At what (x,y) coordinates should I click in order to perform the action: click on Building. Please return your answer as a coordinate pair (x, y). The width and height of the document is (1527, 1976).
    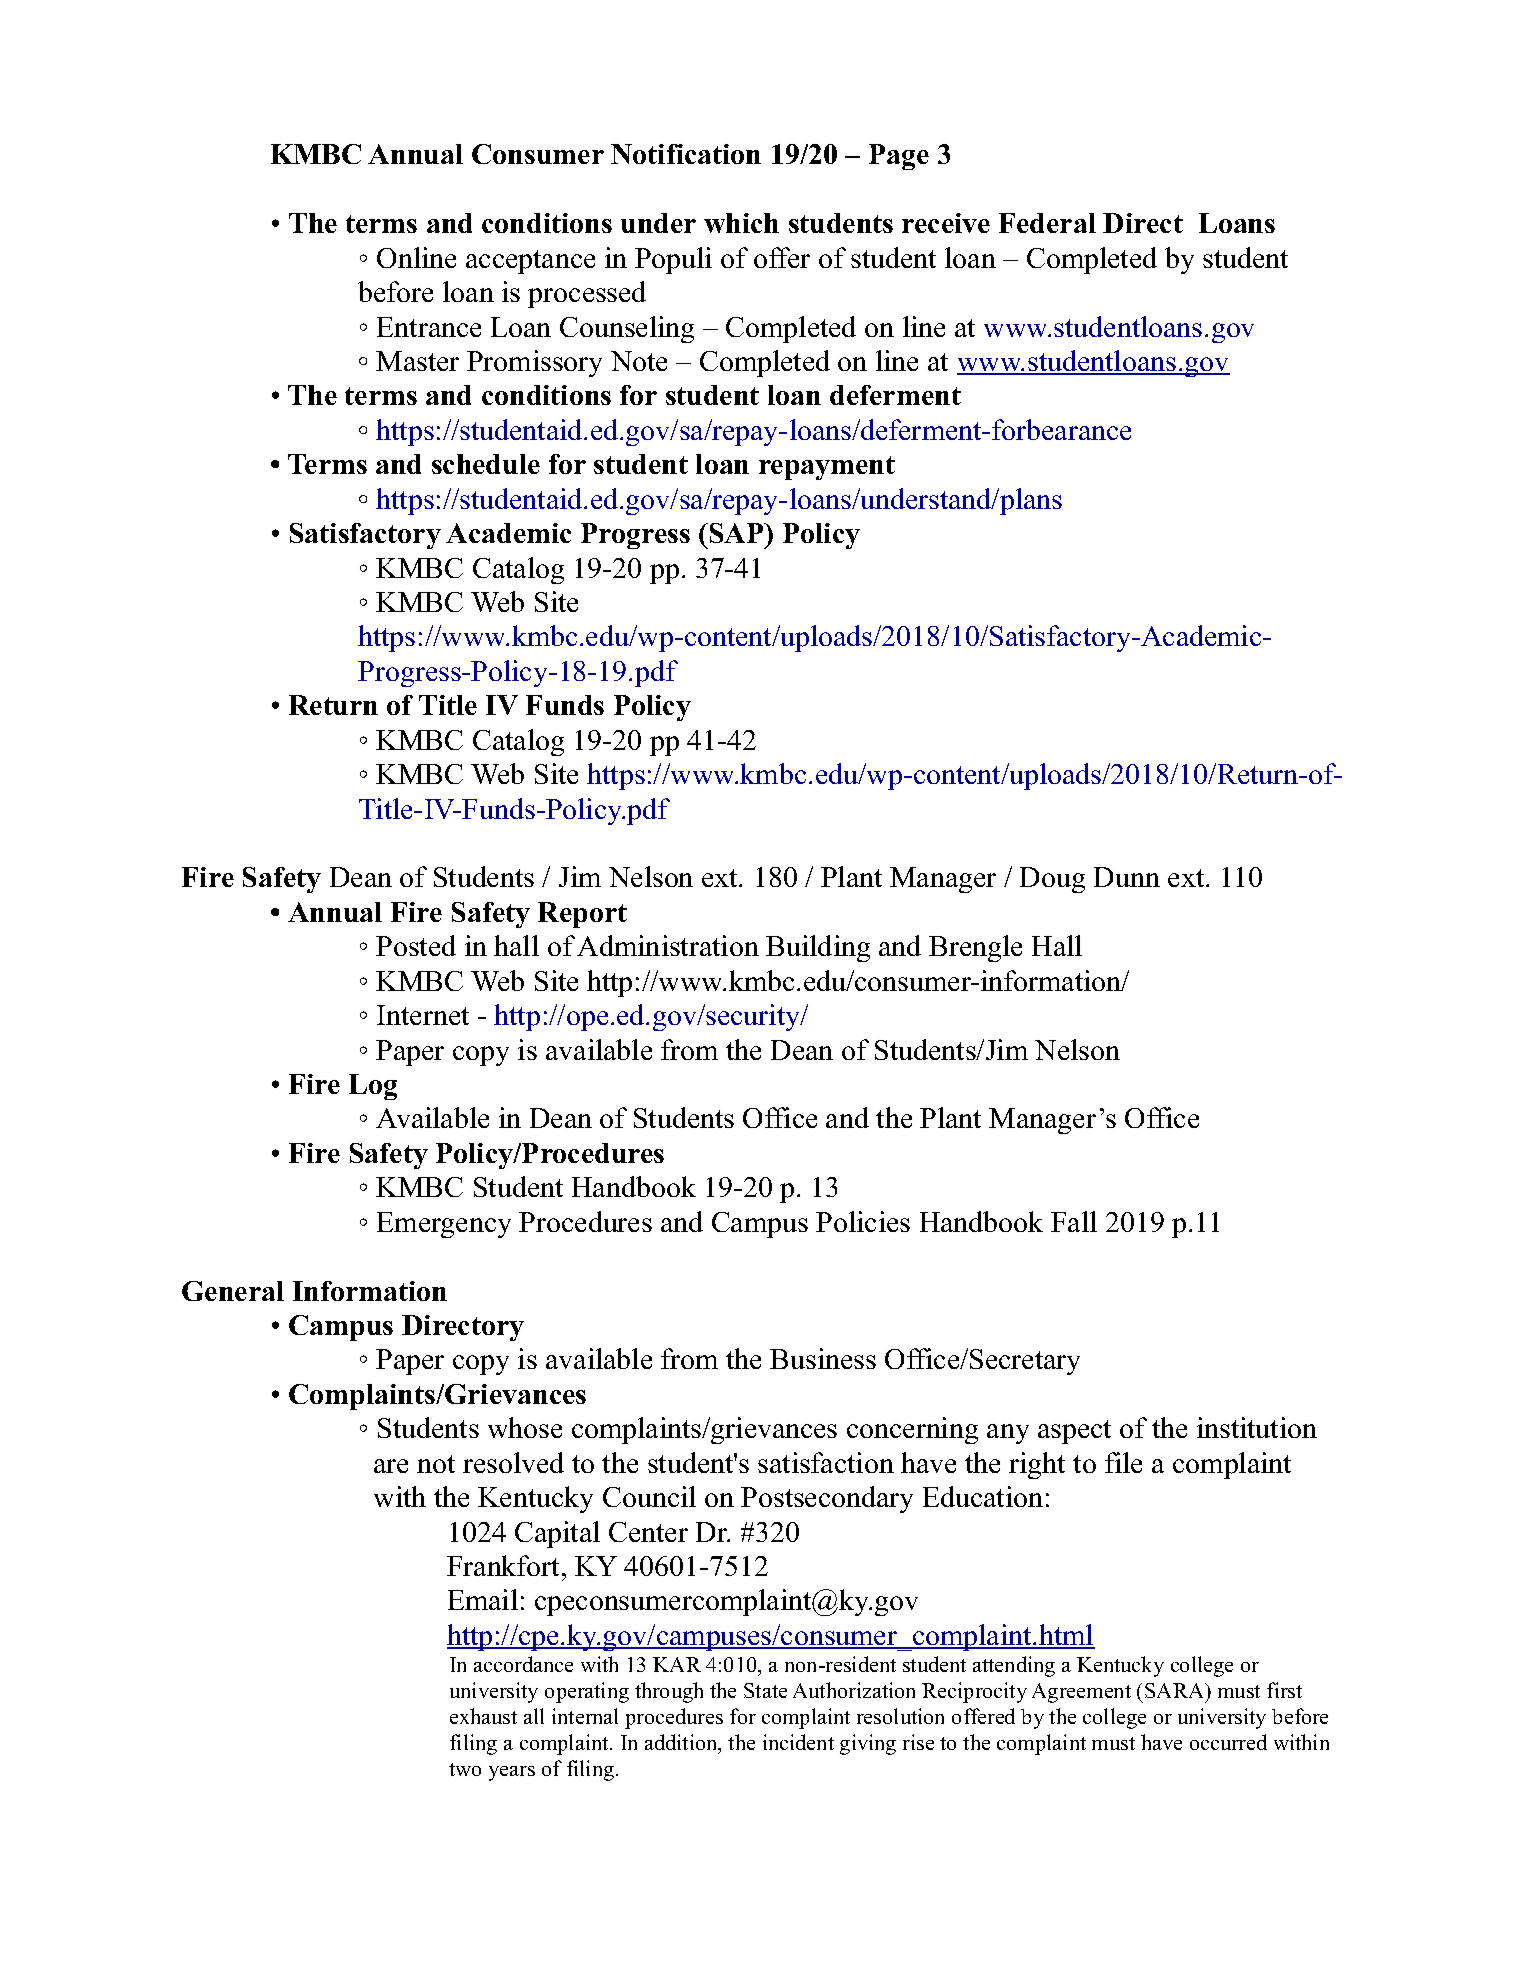
    Looking at the image, I should click on (818, 948).
